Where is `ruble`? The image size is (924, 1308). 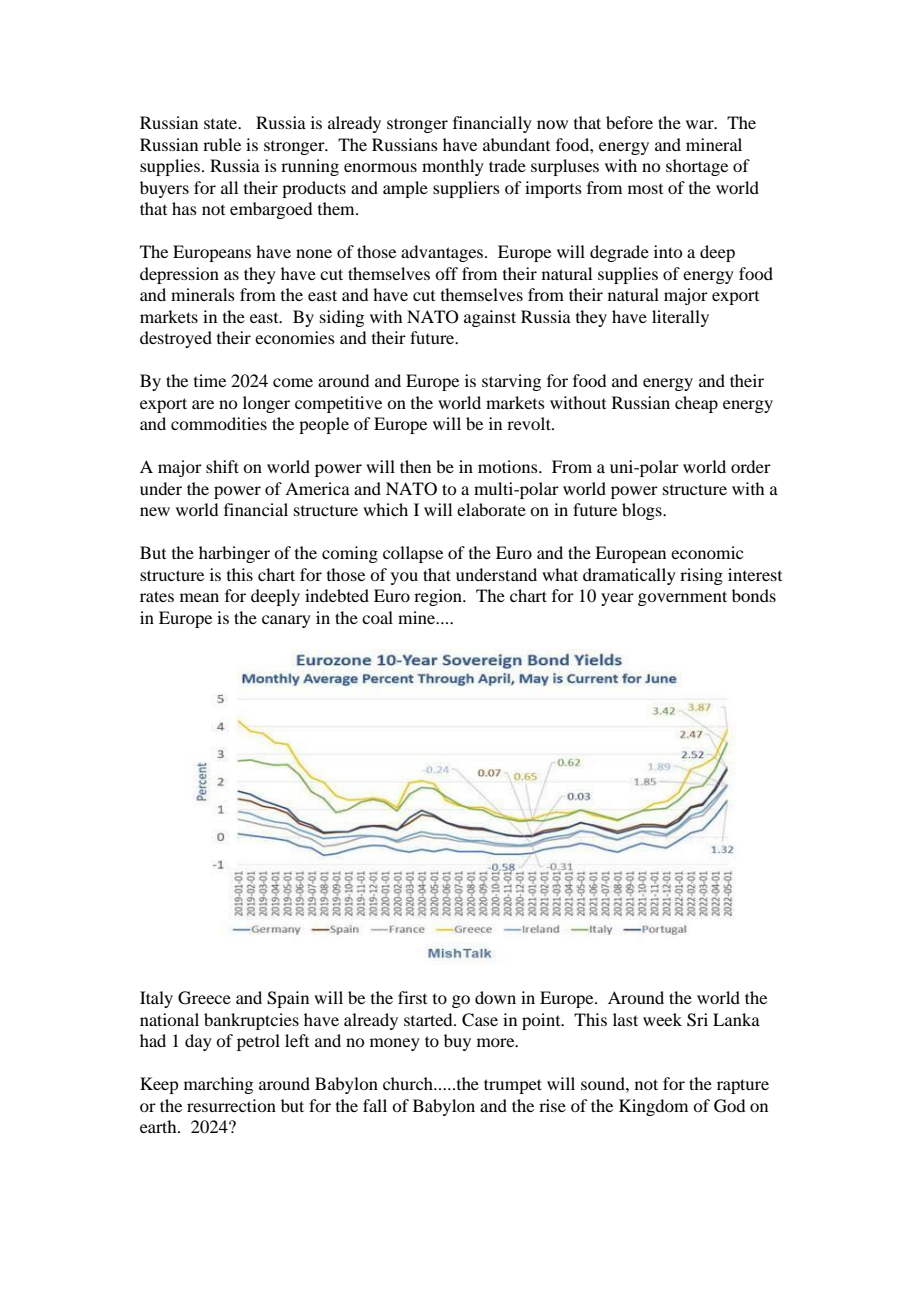
ruble is located at coordinates (222, 144).
